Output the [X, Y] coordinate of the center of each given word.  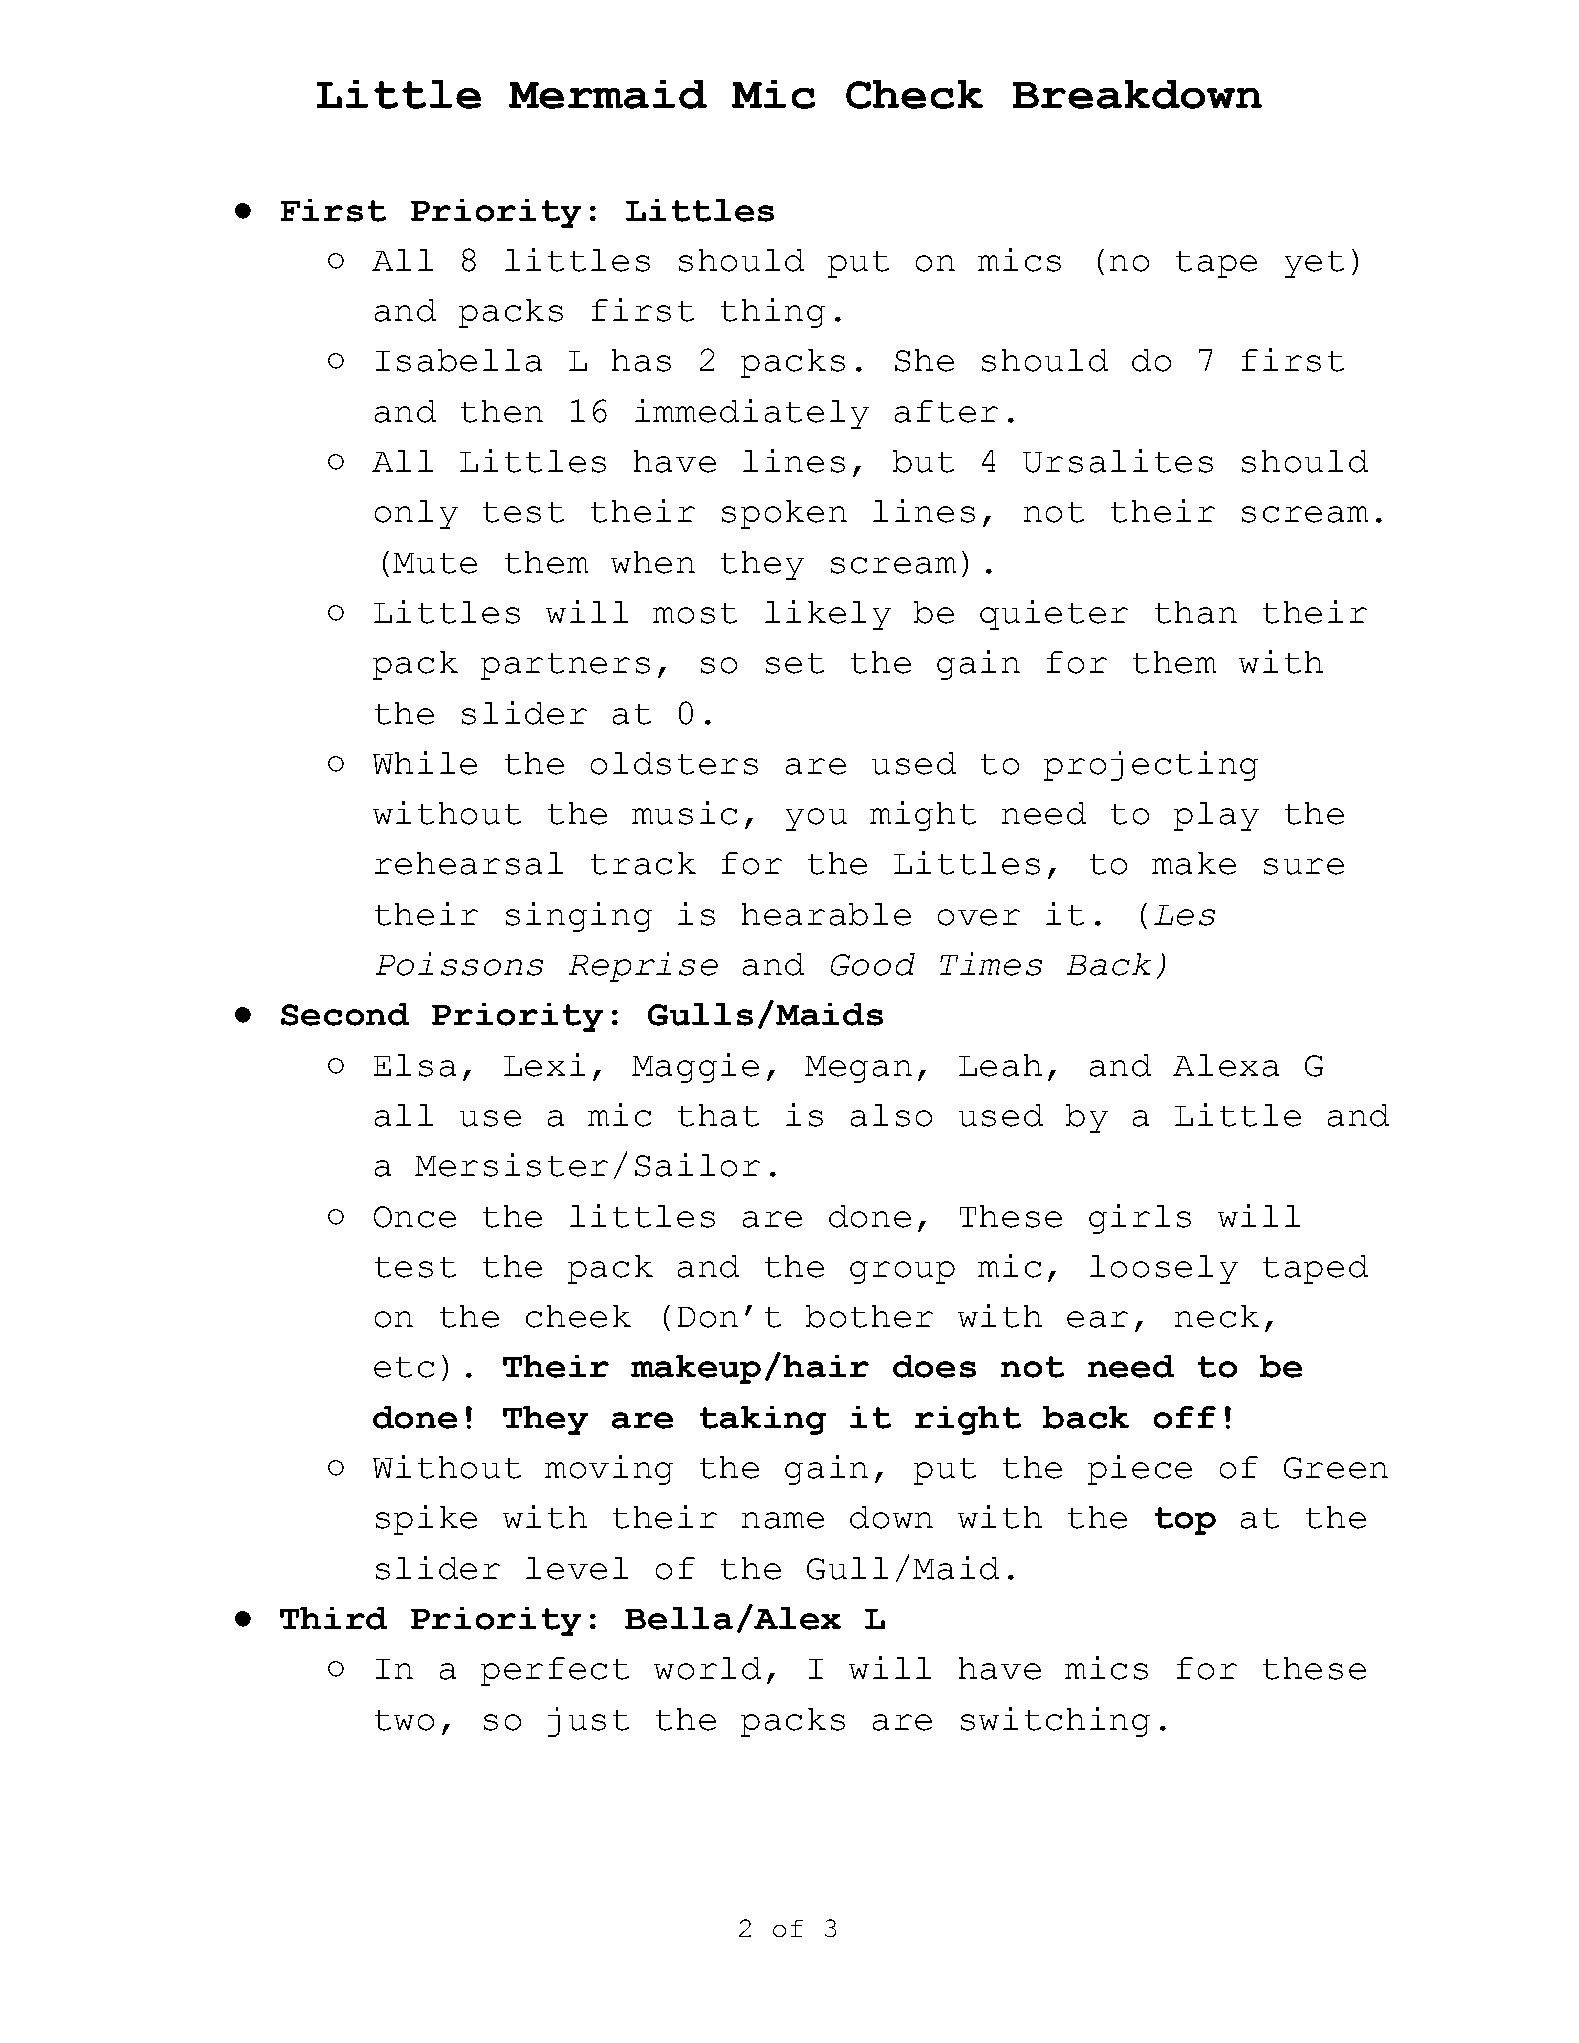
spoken [784, 514]
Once [415, 1217]
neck [1217, 1316]
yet [1314, 264]
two [404, 1720]
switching [1055, 1722]
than [1196, 612]
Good [873, 964]
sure [1304, 866]
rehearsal [469, 863]
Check [914, 94]
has [641, 360]
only [416, 514]
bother [869, 1316]
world [707, 1668]
